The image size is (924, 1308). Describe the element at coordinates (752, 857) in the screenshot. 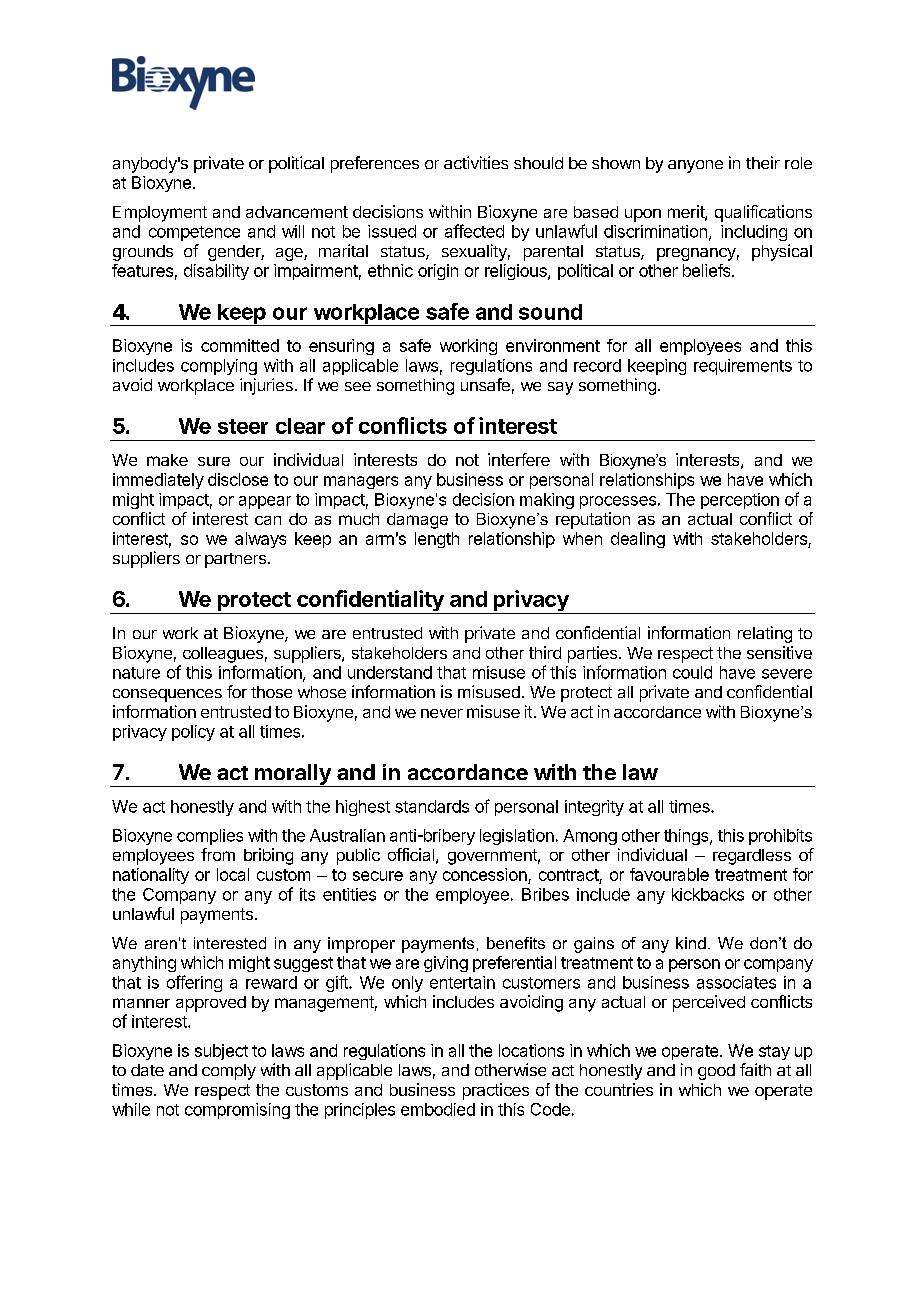

I see `regardless` at that location.
